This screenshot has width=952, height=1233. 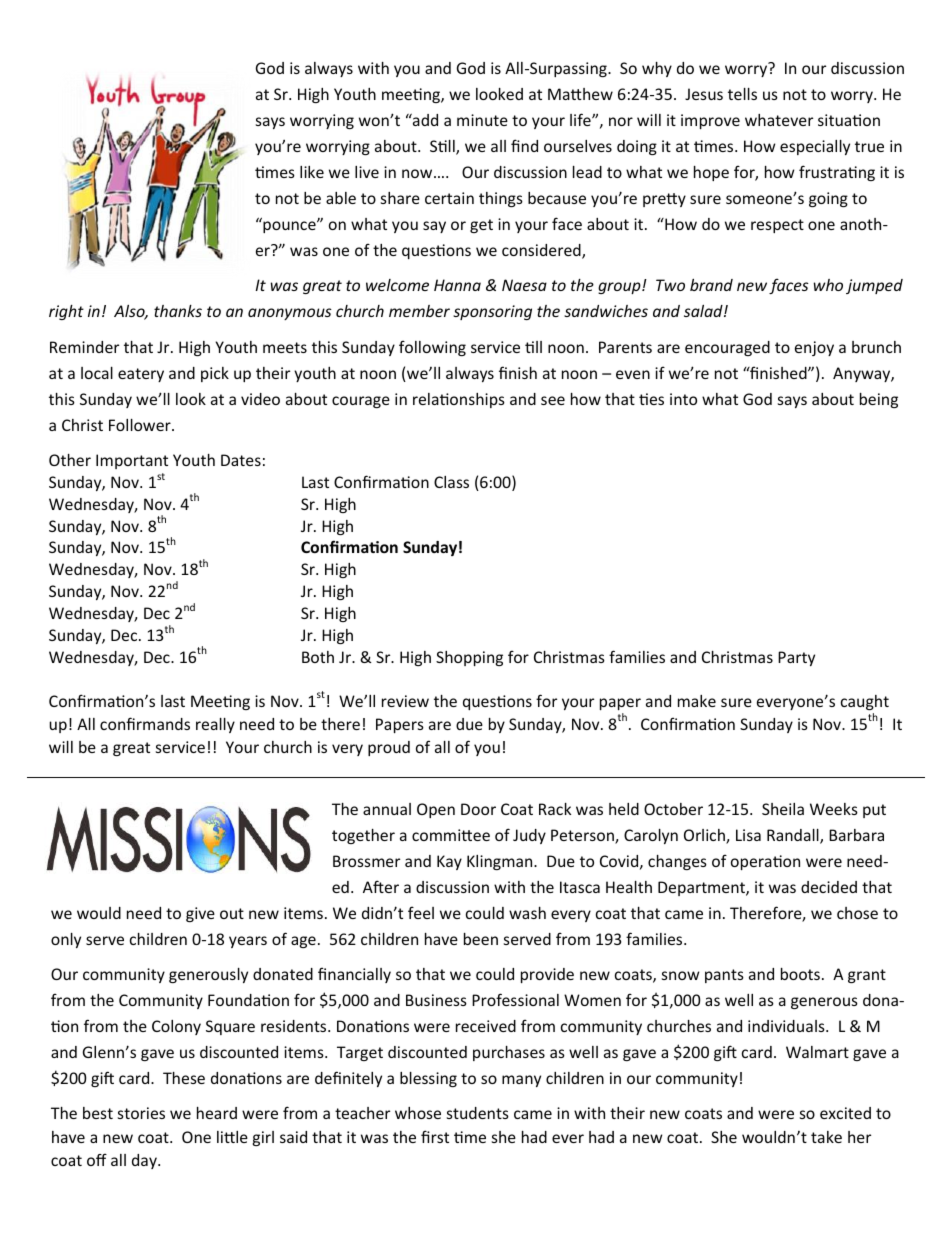 I want to click on really, so click(x=215, y=725).
